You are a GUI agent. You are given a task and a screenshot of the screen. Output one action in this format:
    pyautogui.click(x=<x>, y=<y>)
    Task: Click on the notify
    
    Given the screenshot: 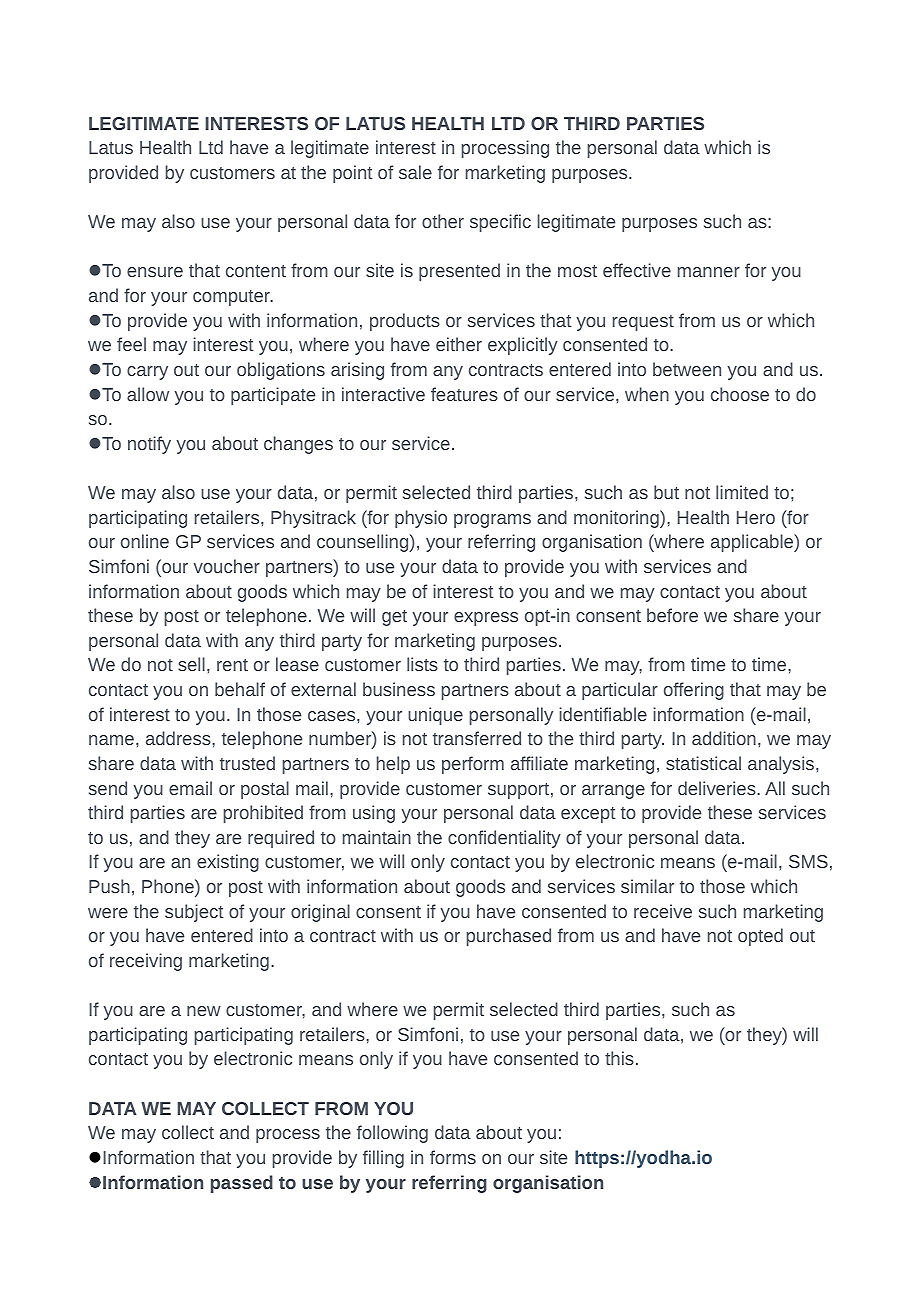 What is the action you would take?
    pyautogui.click(x=149, y=445)
